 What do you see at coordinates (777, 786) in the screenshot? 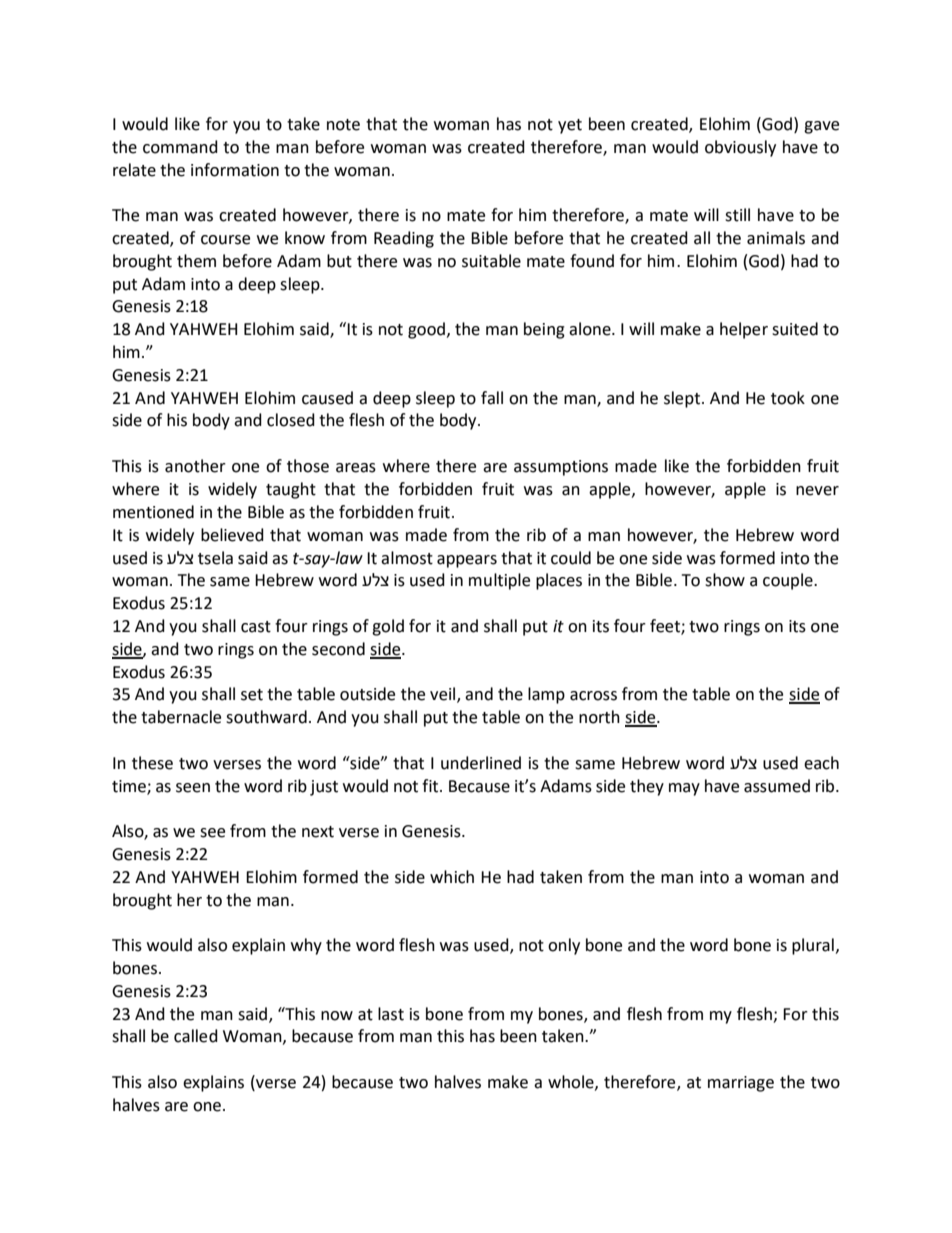
I see `assumed` at bounding box center [777, 786].
